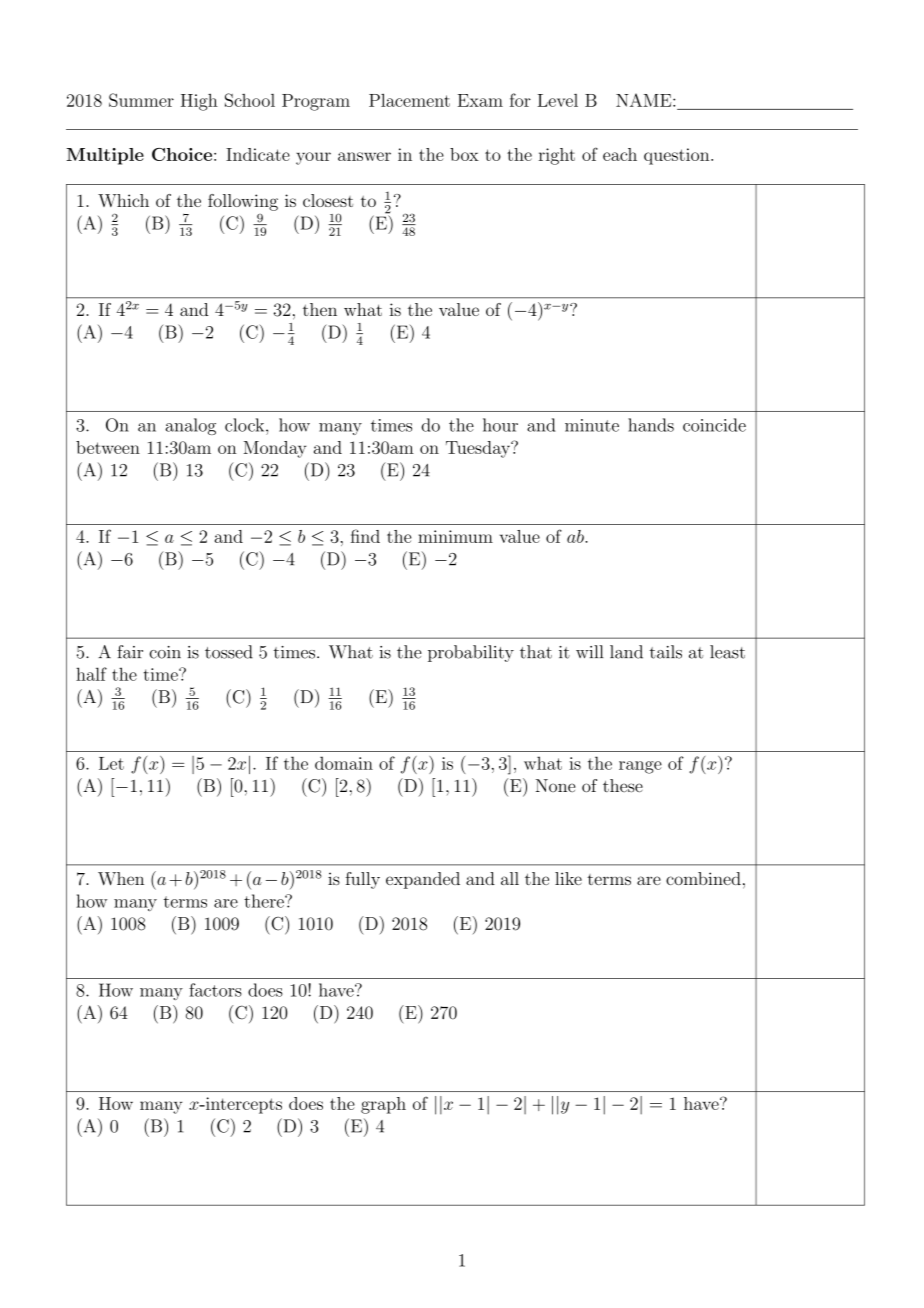  Describe the element at coordinates (409, 100) in the screenshot. I see `Placement` at that location.
